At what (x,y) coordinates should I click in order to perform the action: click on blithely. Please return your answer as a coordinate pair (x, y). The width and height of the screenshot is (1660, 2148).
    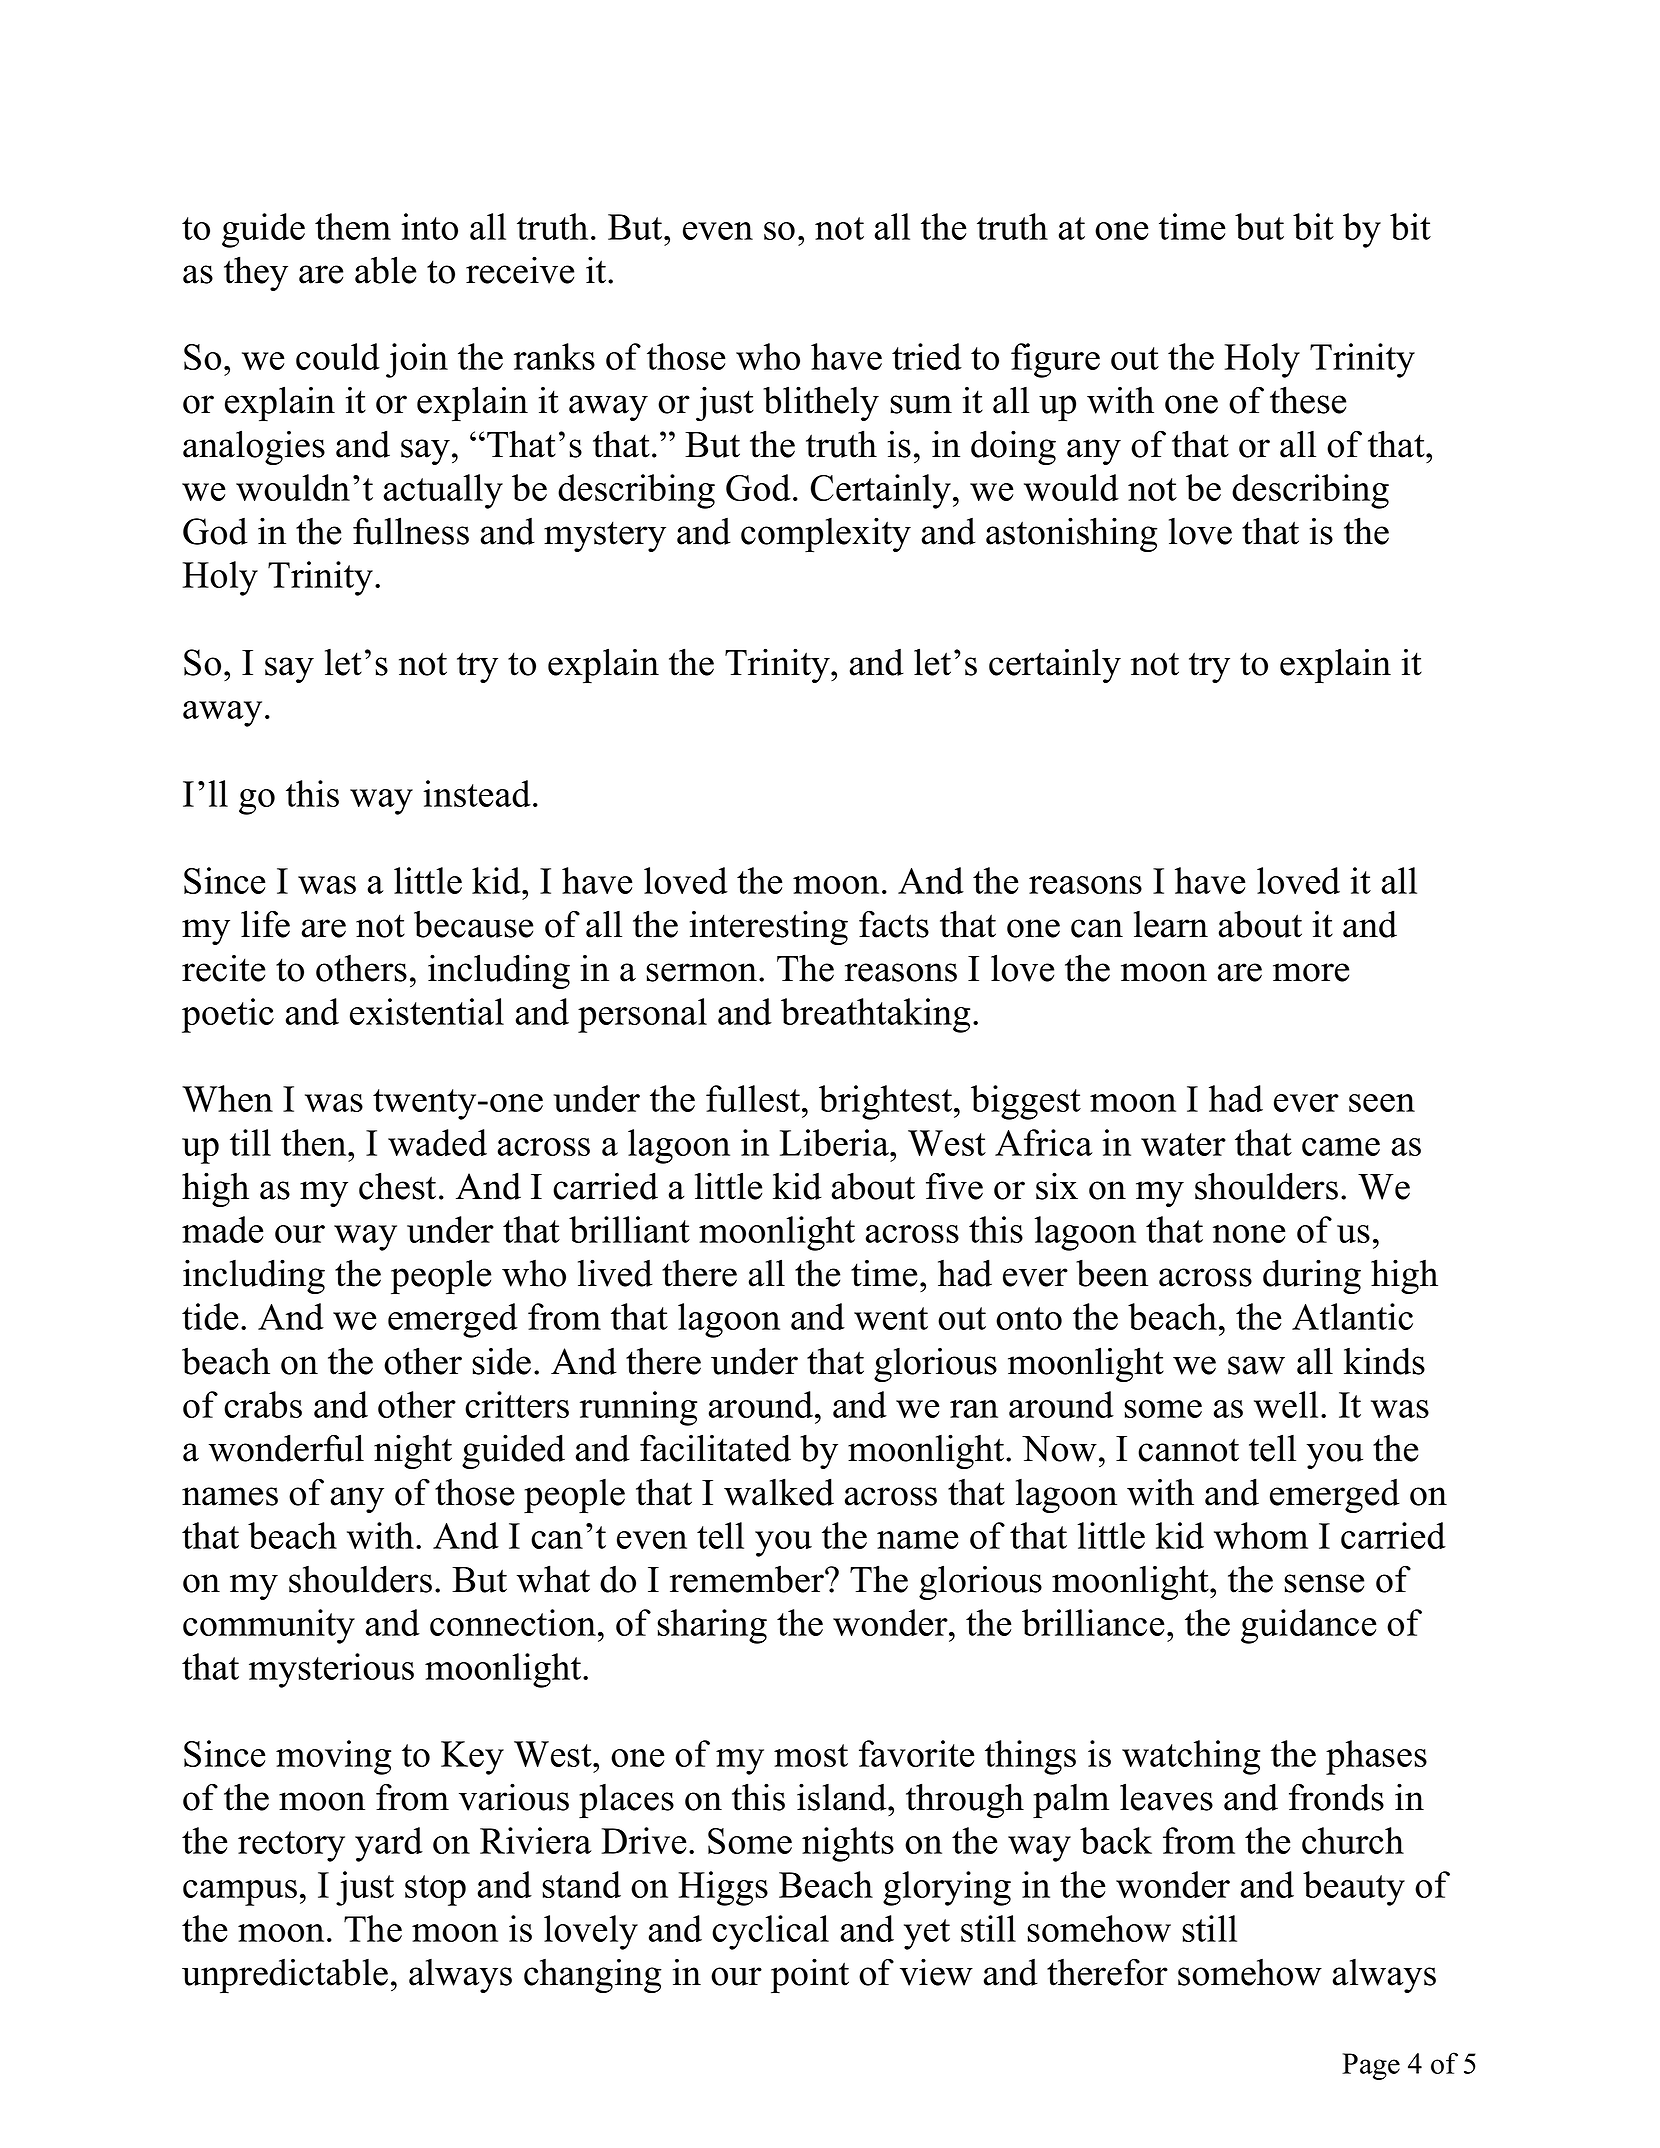
    Looking at the image, I should click on (821, 403).
